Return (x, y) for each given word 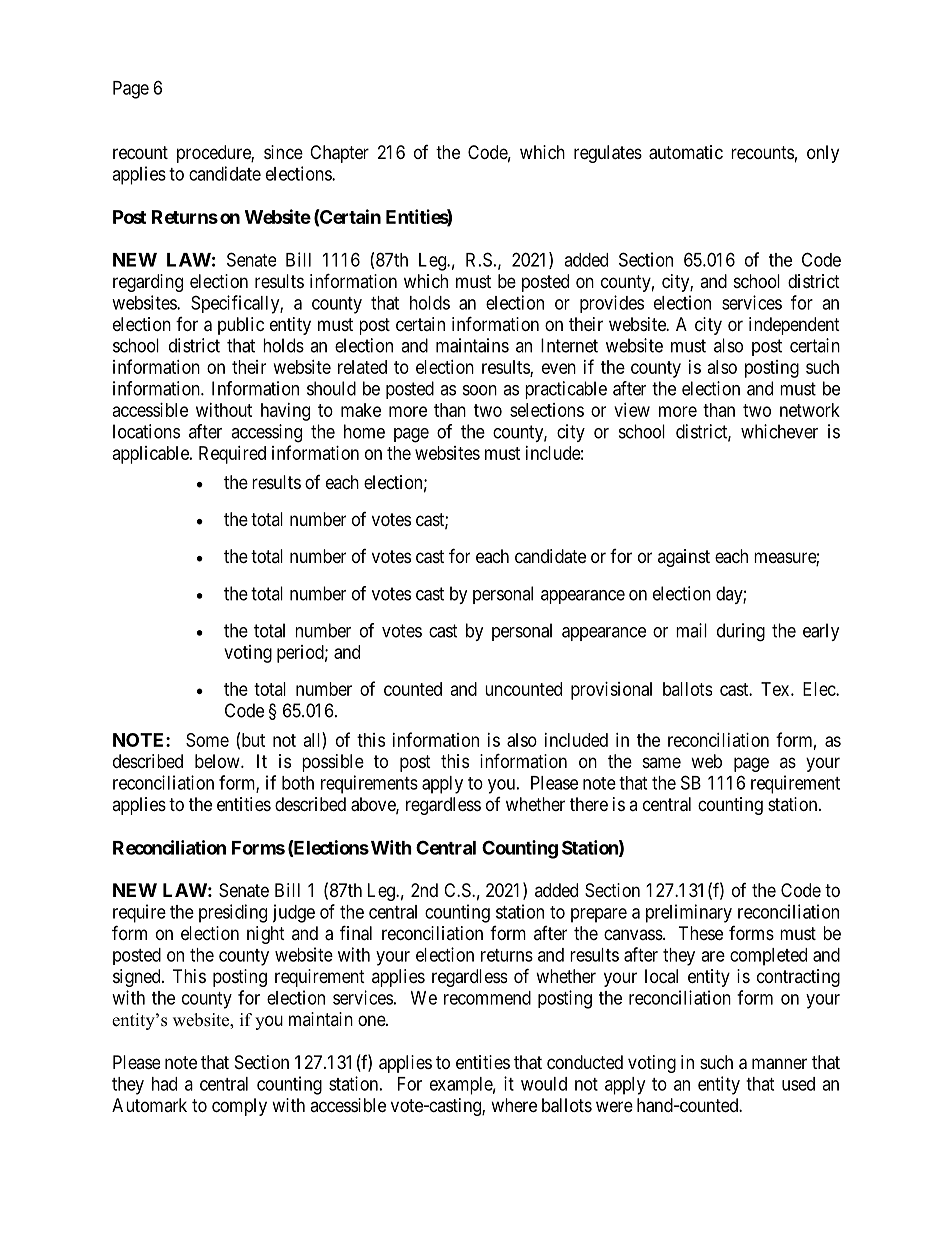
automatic (686, 152)
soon (480, 390)
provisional (611, 691)
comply (239, 1107)
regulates (608, 154)
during (741, 632)
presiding (233, 913)
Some (207, 740)
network (810, 410)
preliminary (689, 913)
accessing (266, 433)
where (514, 1105)
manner (779, 1064)
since (283, 152)
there (589, 804)
